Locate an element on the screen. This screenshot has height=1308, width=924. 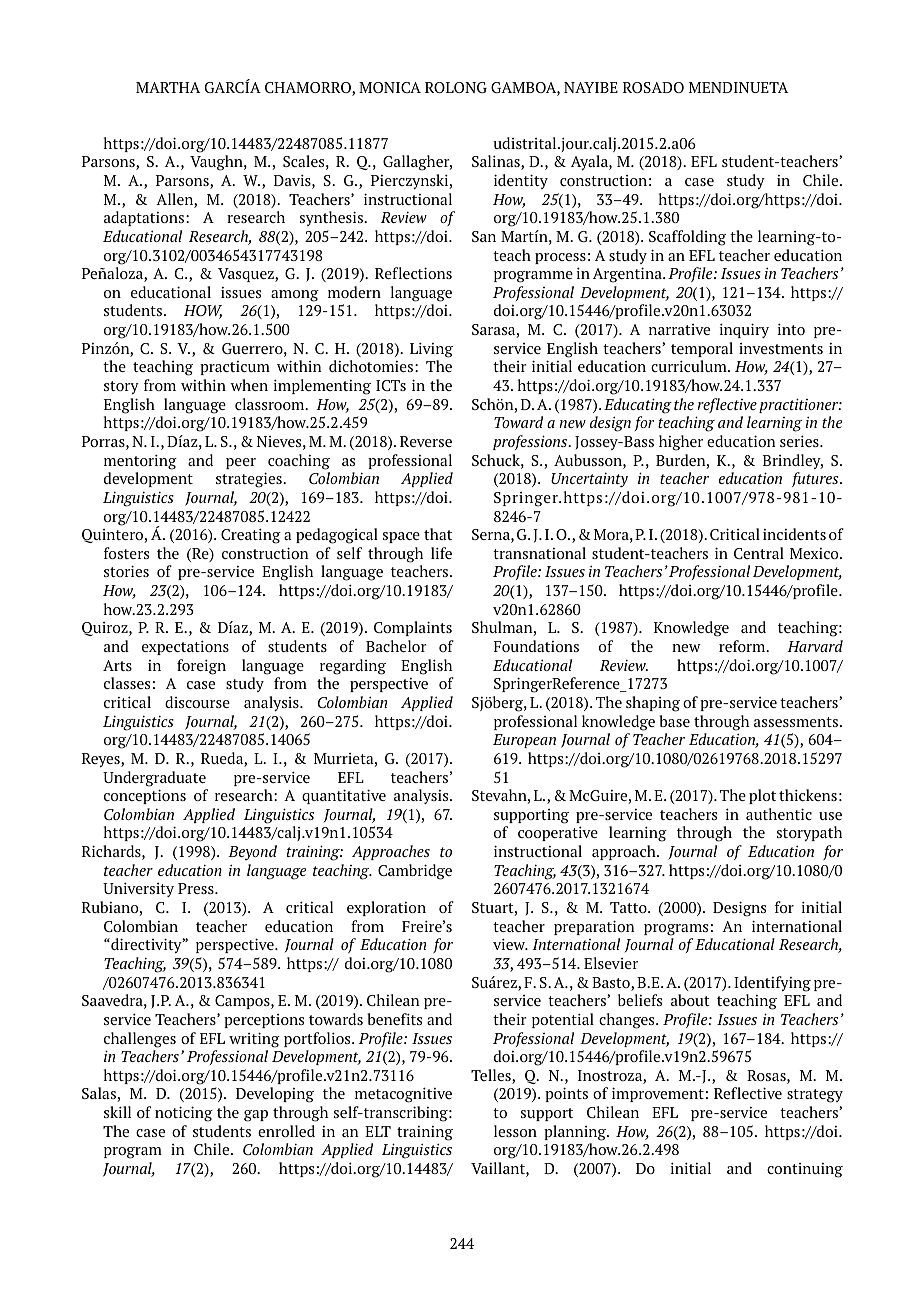
noticing is located at coordinates (184, 1114).
